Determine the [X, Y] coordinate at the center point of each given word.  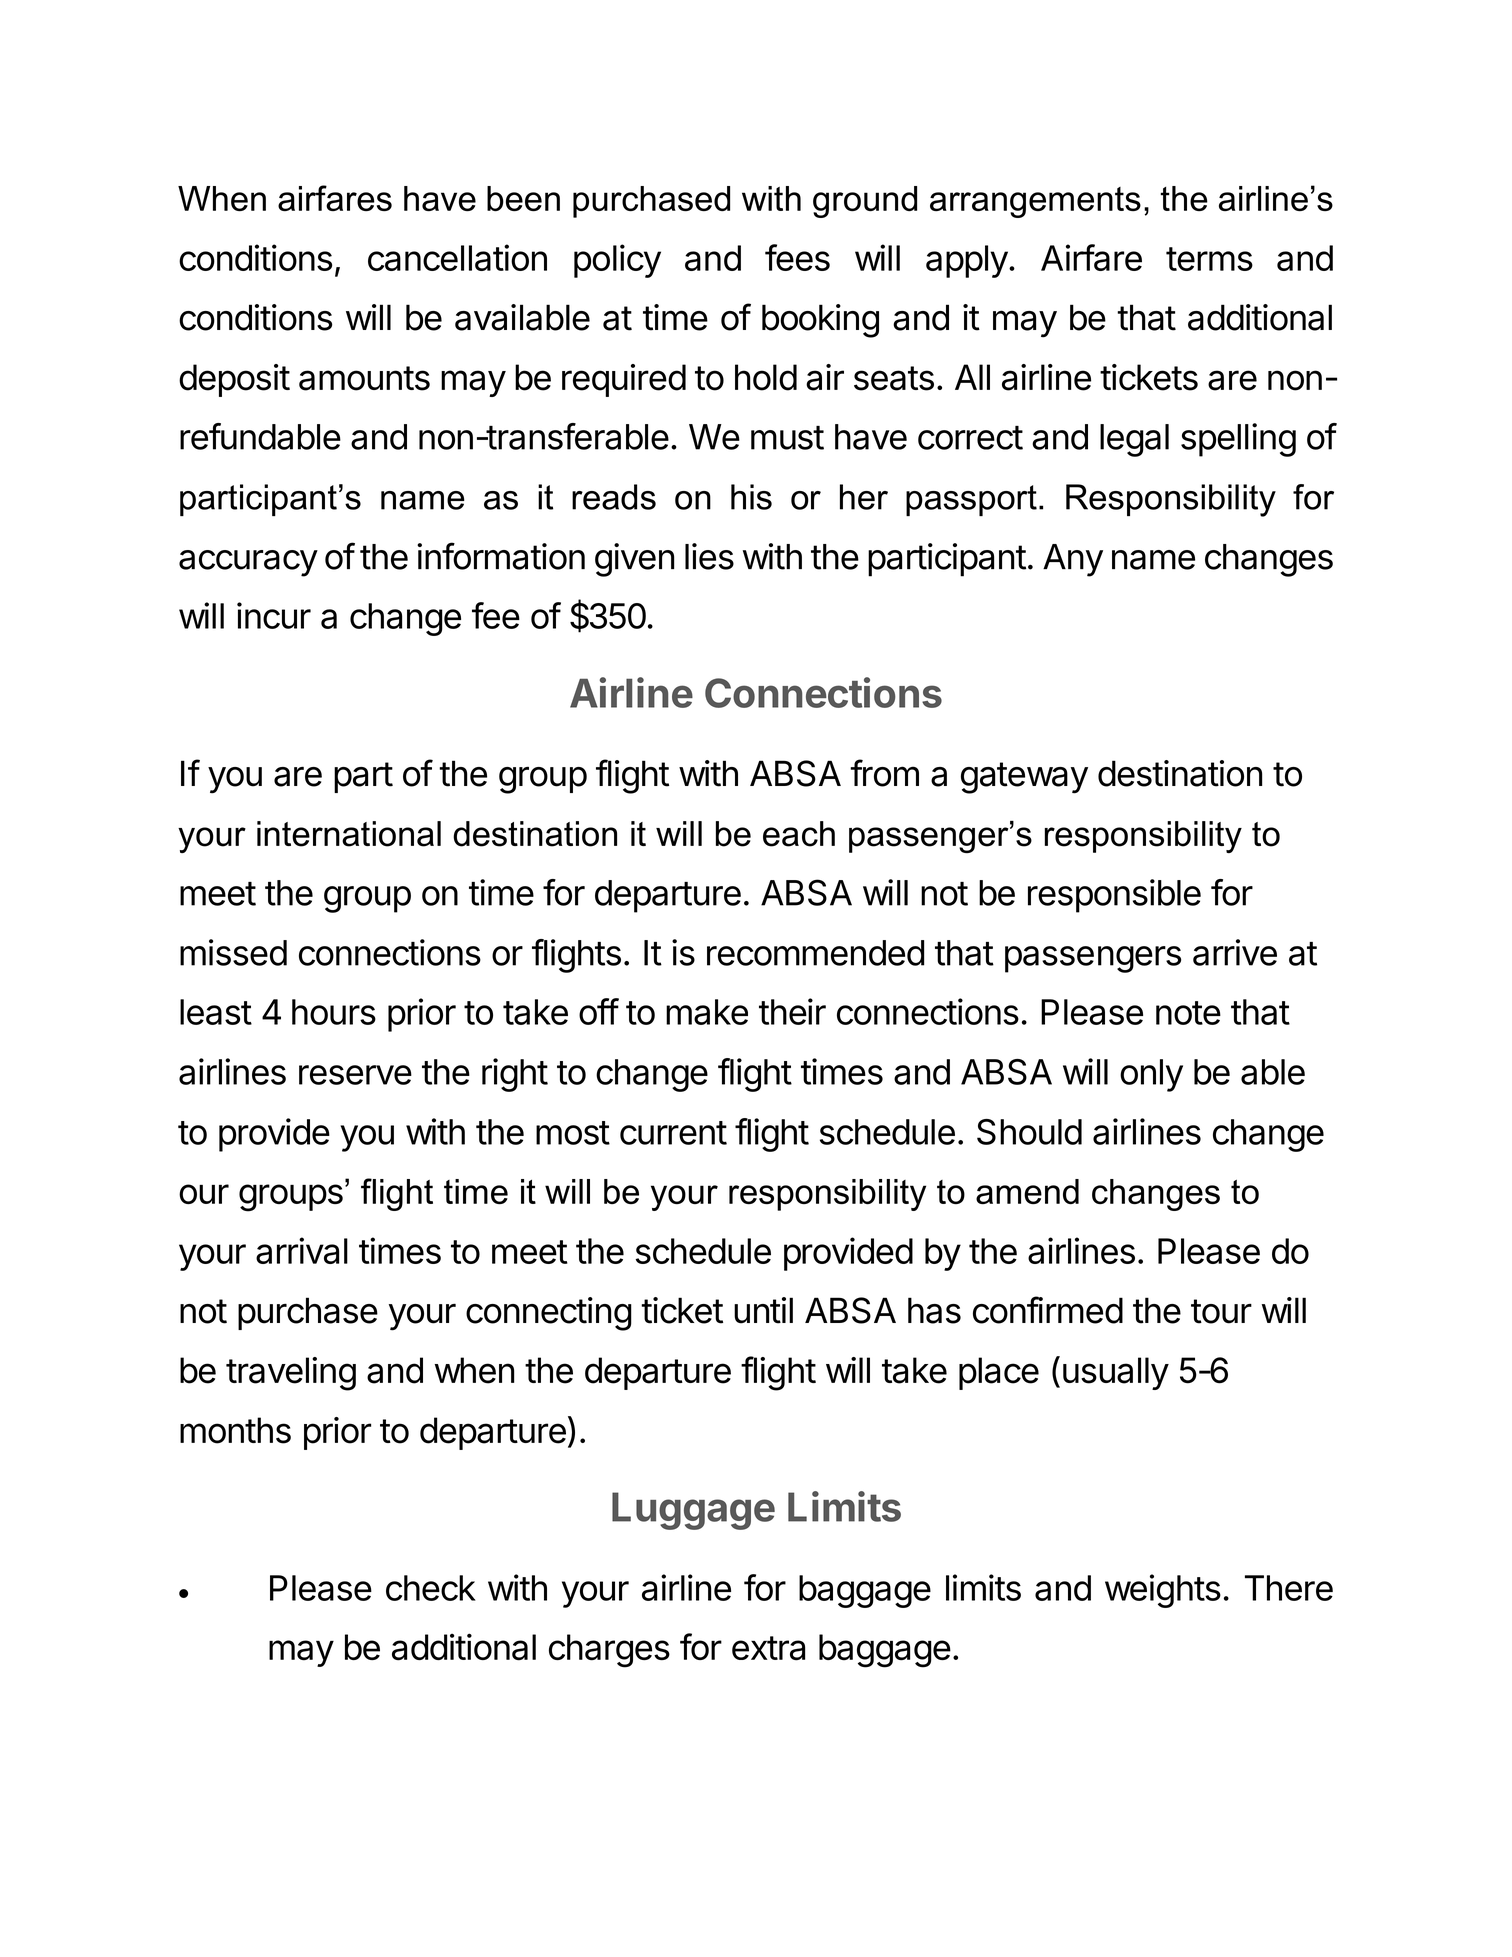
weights [1163, 1591]
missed [233, 952]
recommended [815, 953]
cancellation [457, 257]
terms [1209, 259]
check [431, 1588]
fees [797, 257]
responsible [1114, 896]
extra [768, 1648]
